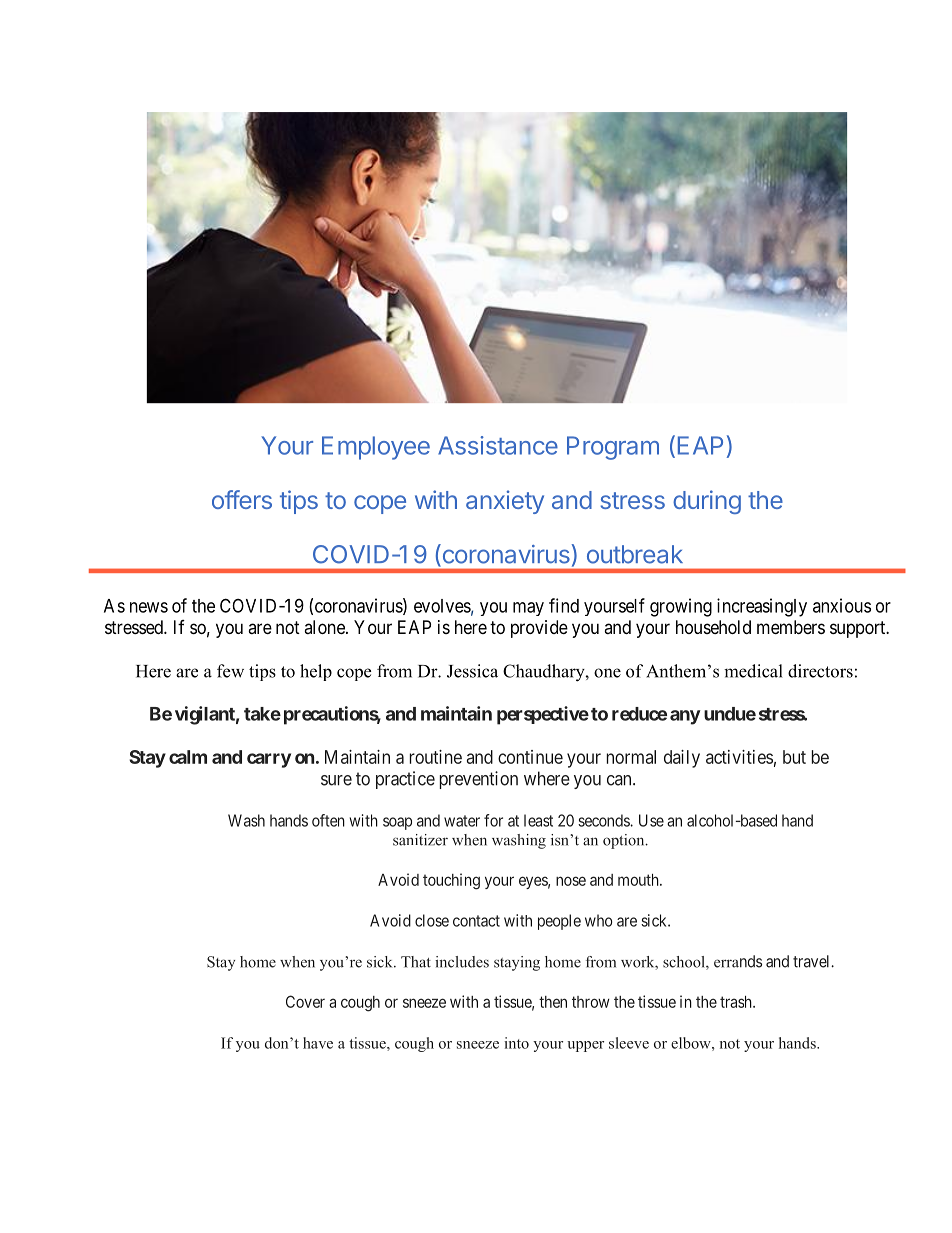  Describe the element at coordinates (707, 502) in the screenshot. I see `during` at that location.
